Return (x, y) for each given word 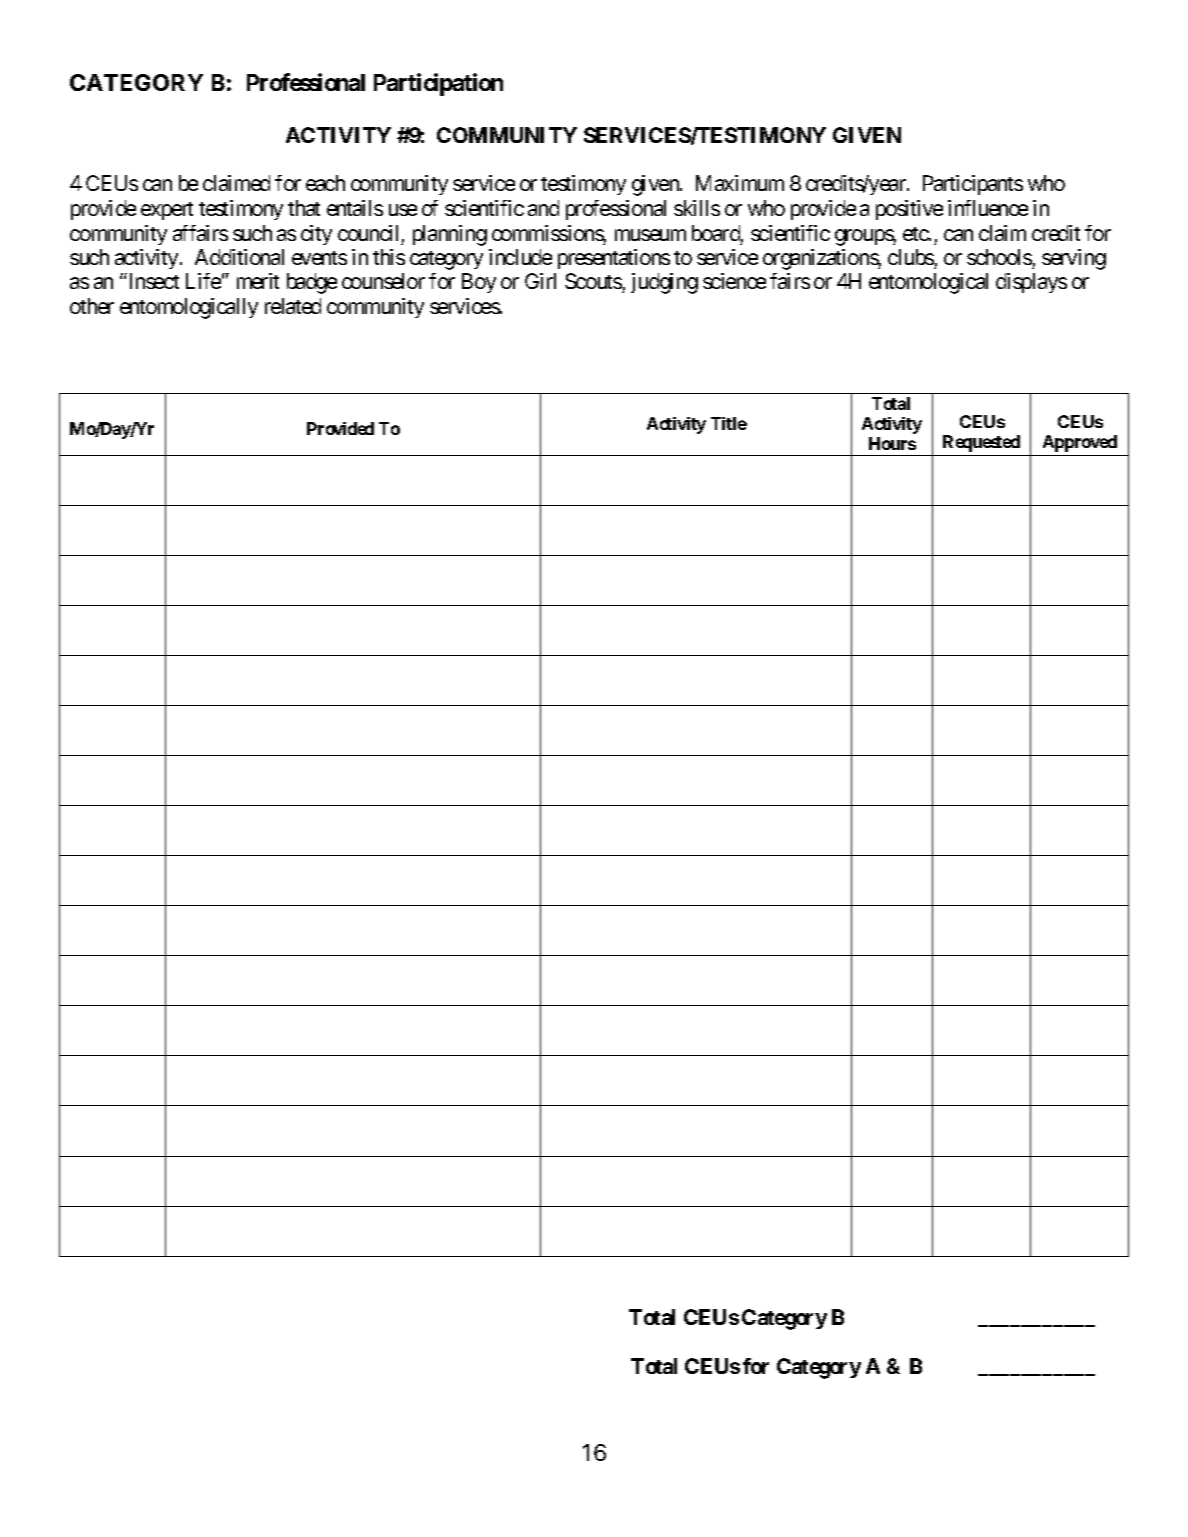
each (325, 183)
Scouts (594, 283)
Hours (892, 443)
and (543, 208)
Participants (973, 185)
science (734, 281)
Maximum (740, 183)
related (293, 306)
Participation (438, 84)
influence (988, 208)
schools (999, 257)
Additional (239, 257)
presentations (614, 259)
